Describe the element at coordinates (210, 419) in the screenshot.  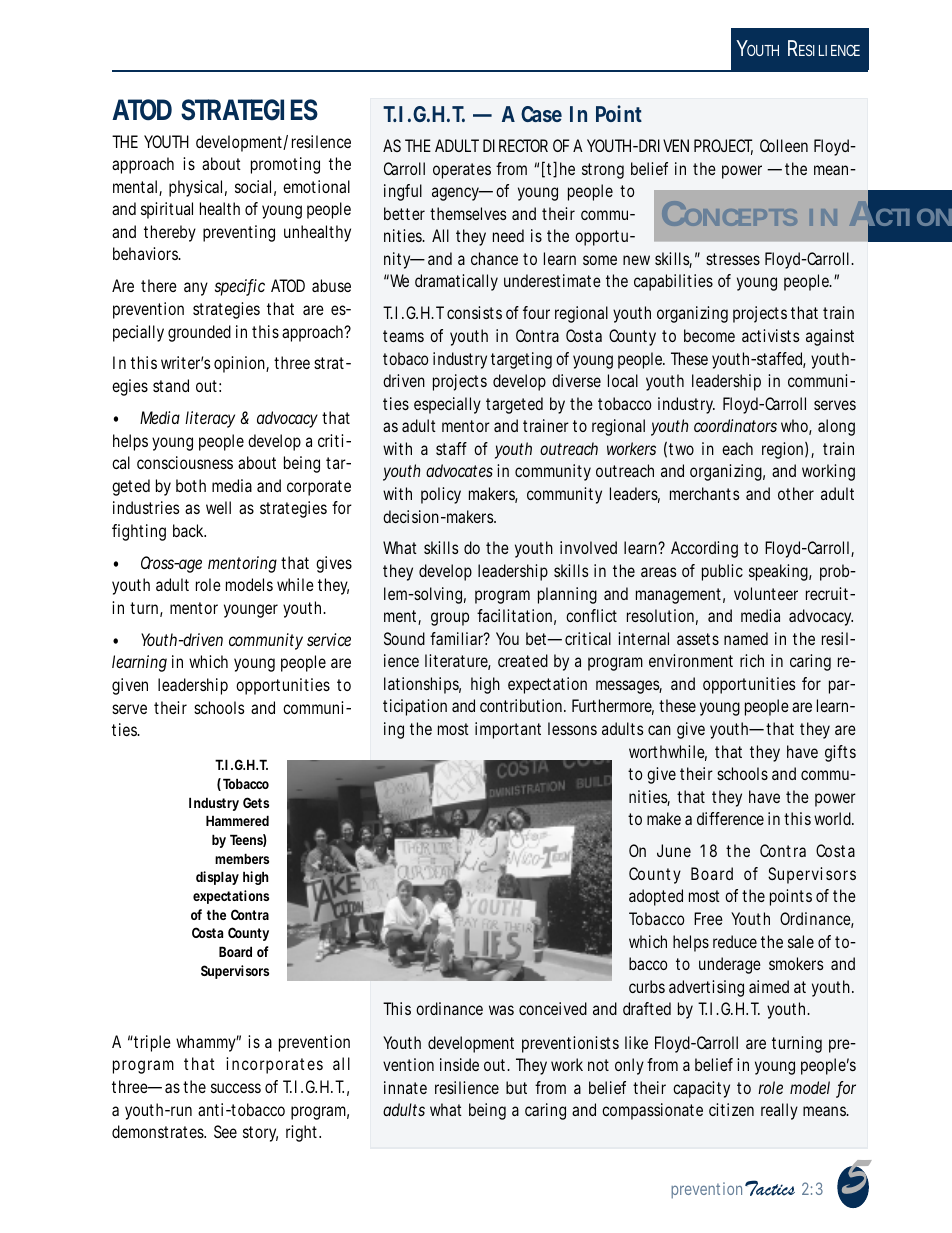
I see `literacy` at that location.
